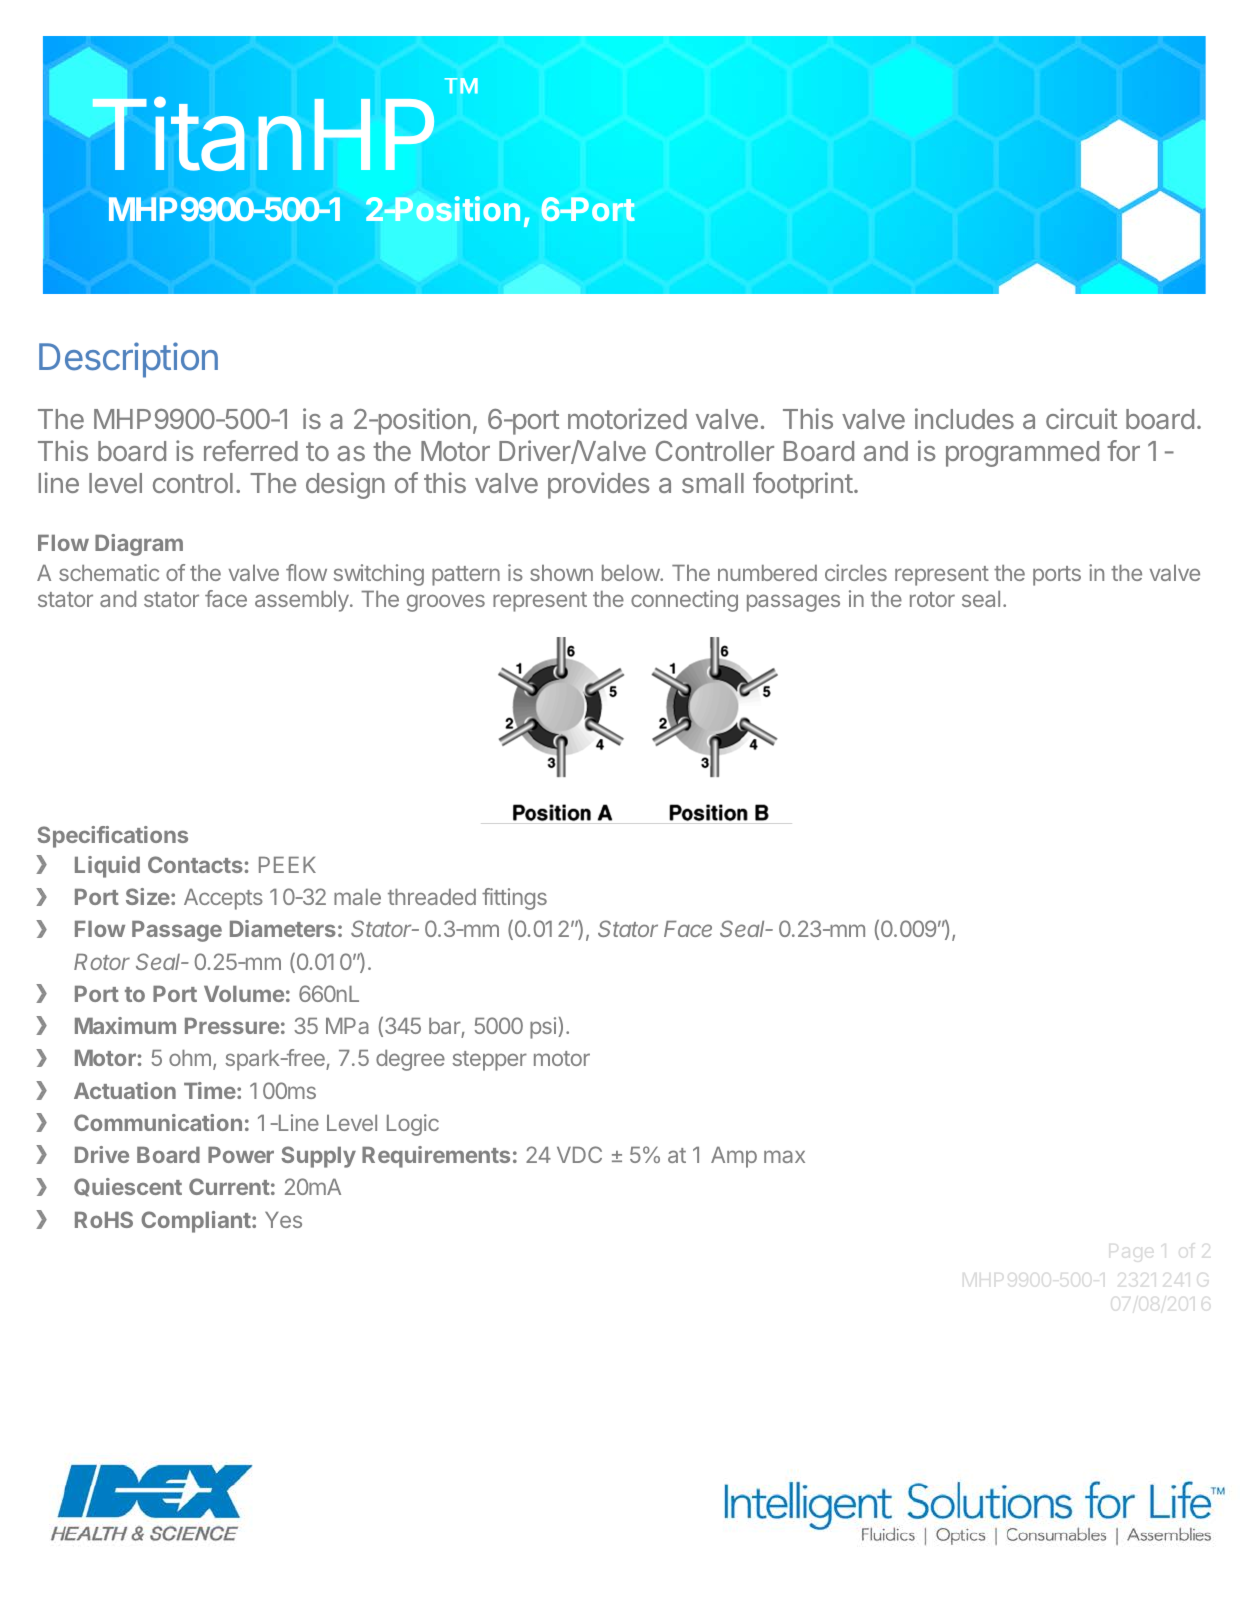  I want to click on includes, so click(964, 418).
